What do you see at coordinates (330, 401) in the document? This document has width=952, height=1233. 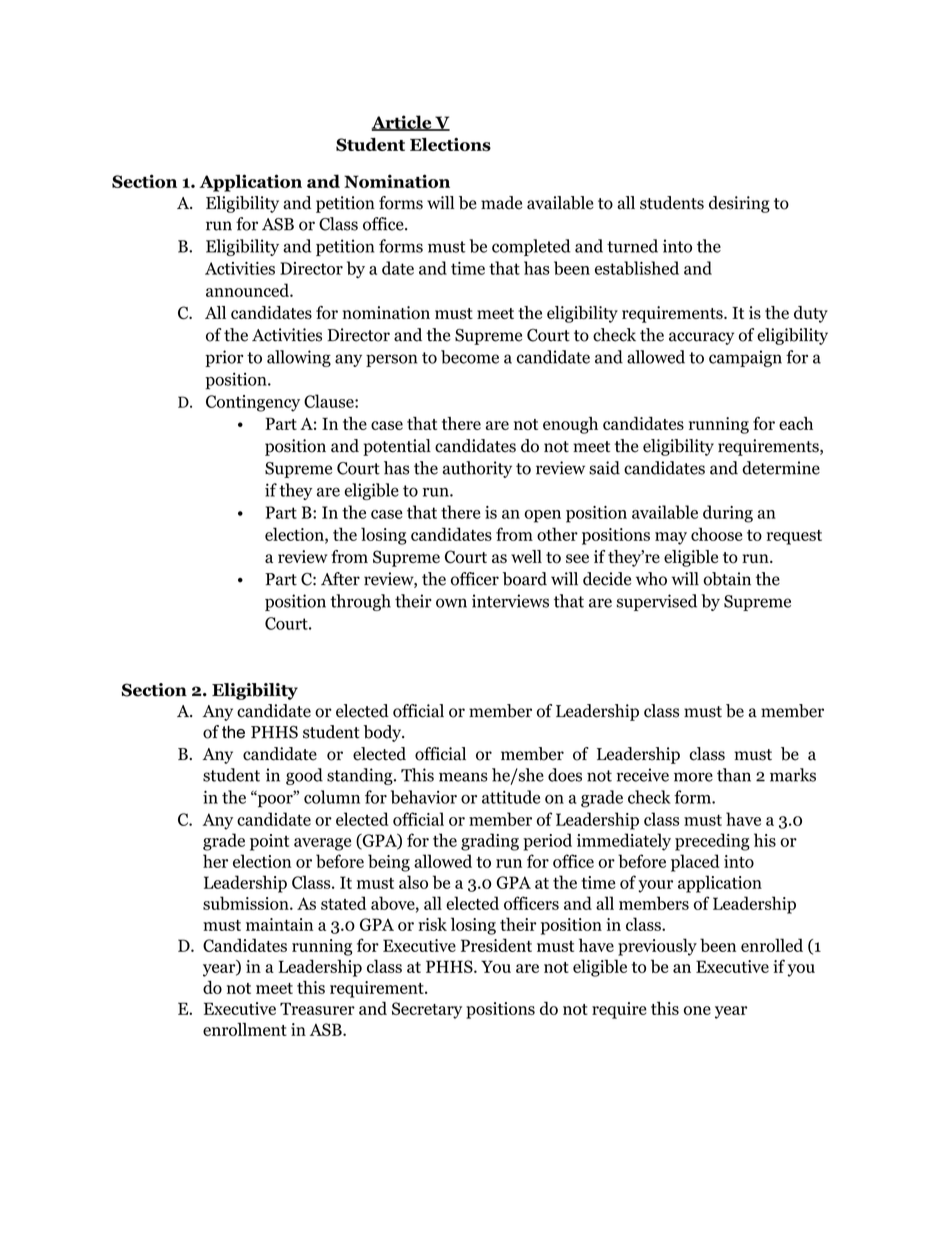 I see `Clause` at bounding box center [330, 401].
